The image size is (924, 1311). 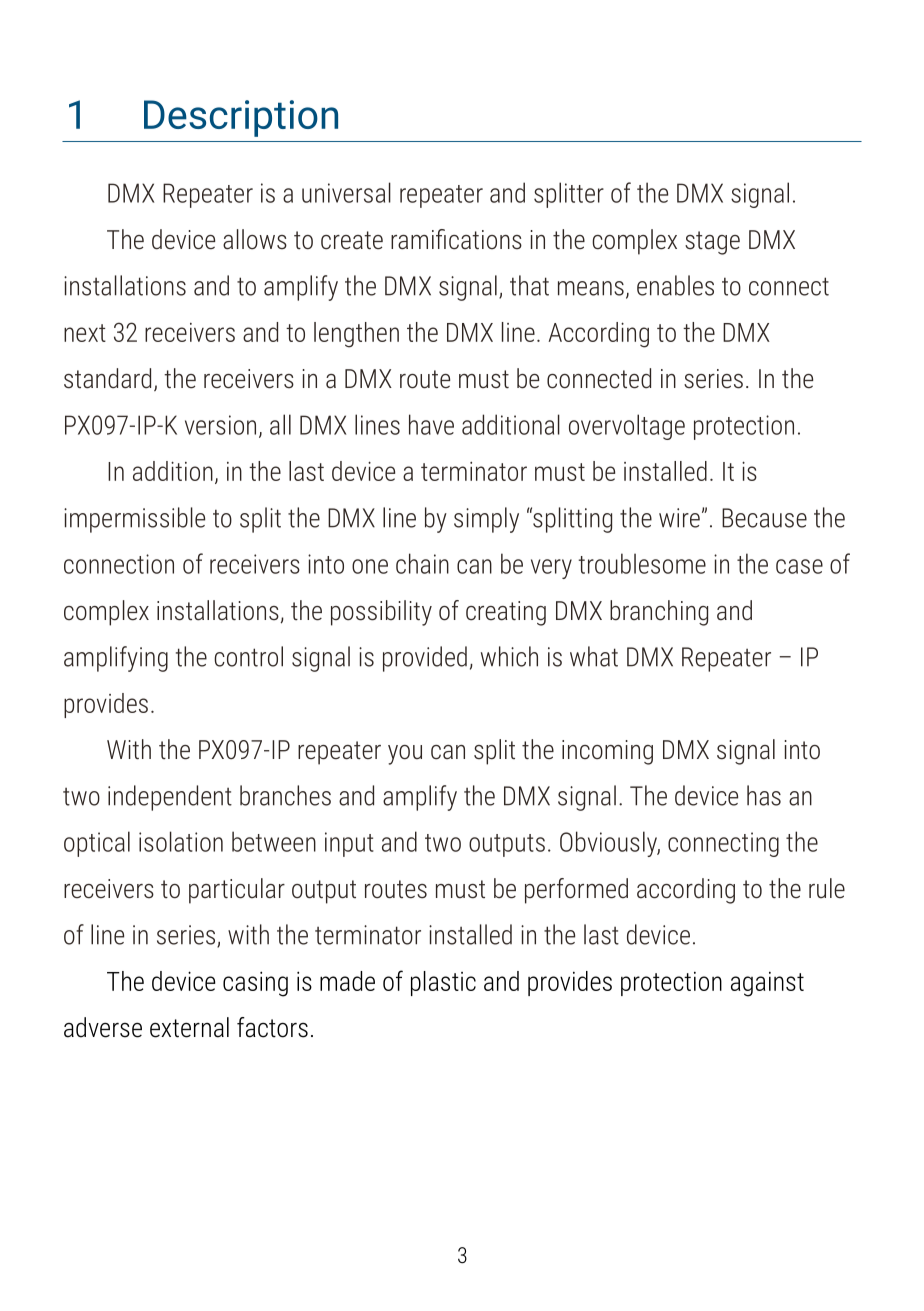 What do you see at coordinates (346, 192) in the screenshot?
I see `universal` at bounding box center [346, 192].
